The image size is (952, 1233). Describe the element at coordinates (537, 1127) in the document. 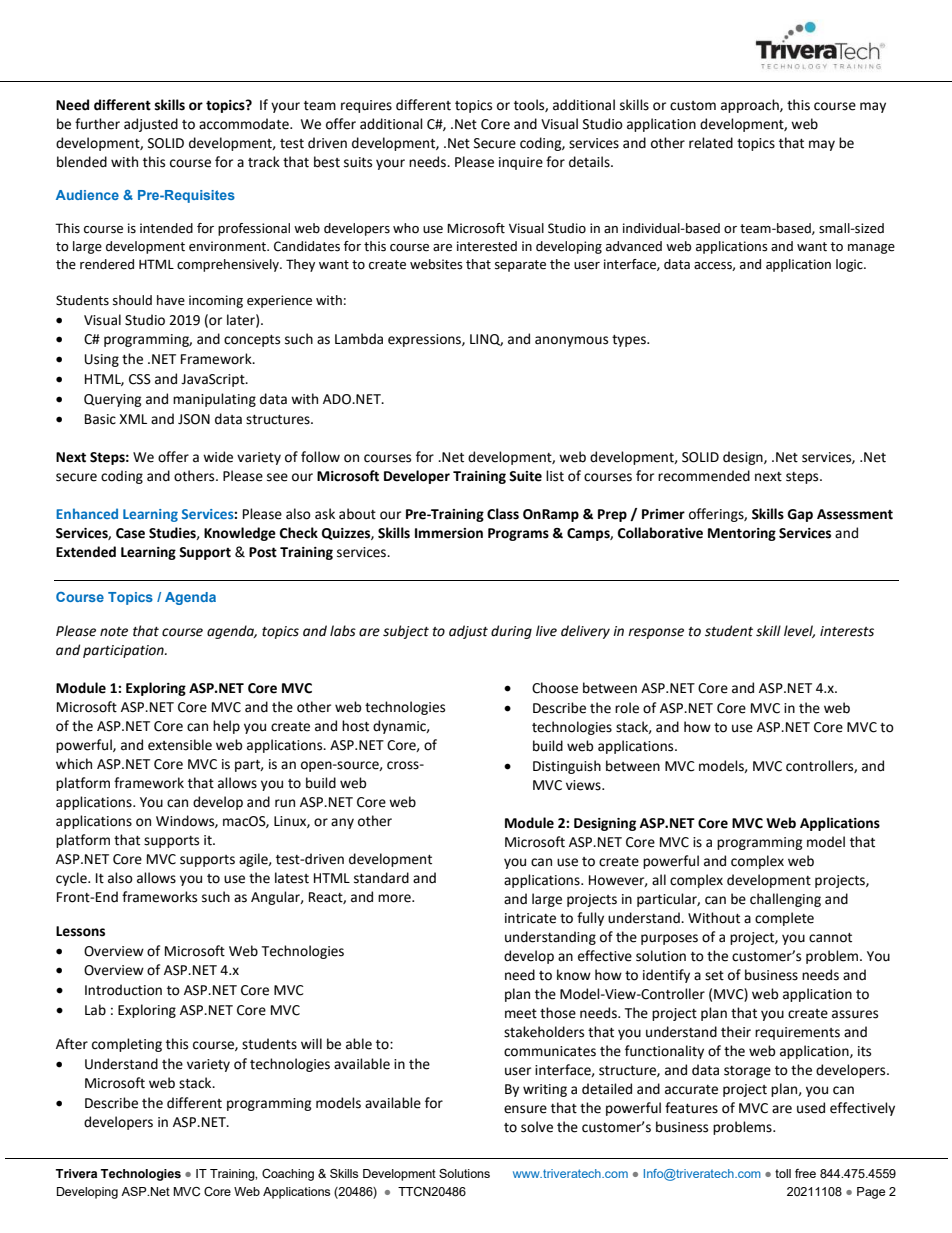

I see `solve` at that location.
